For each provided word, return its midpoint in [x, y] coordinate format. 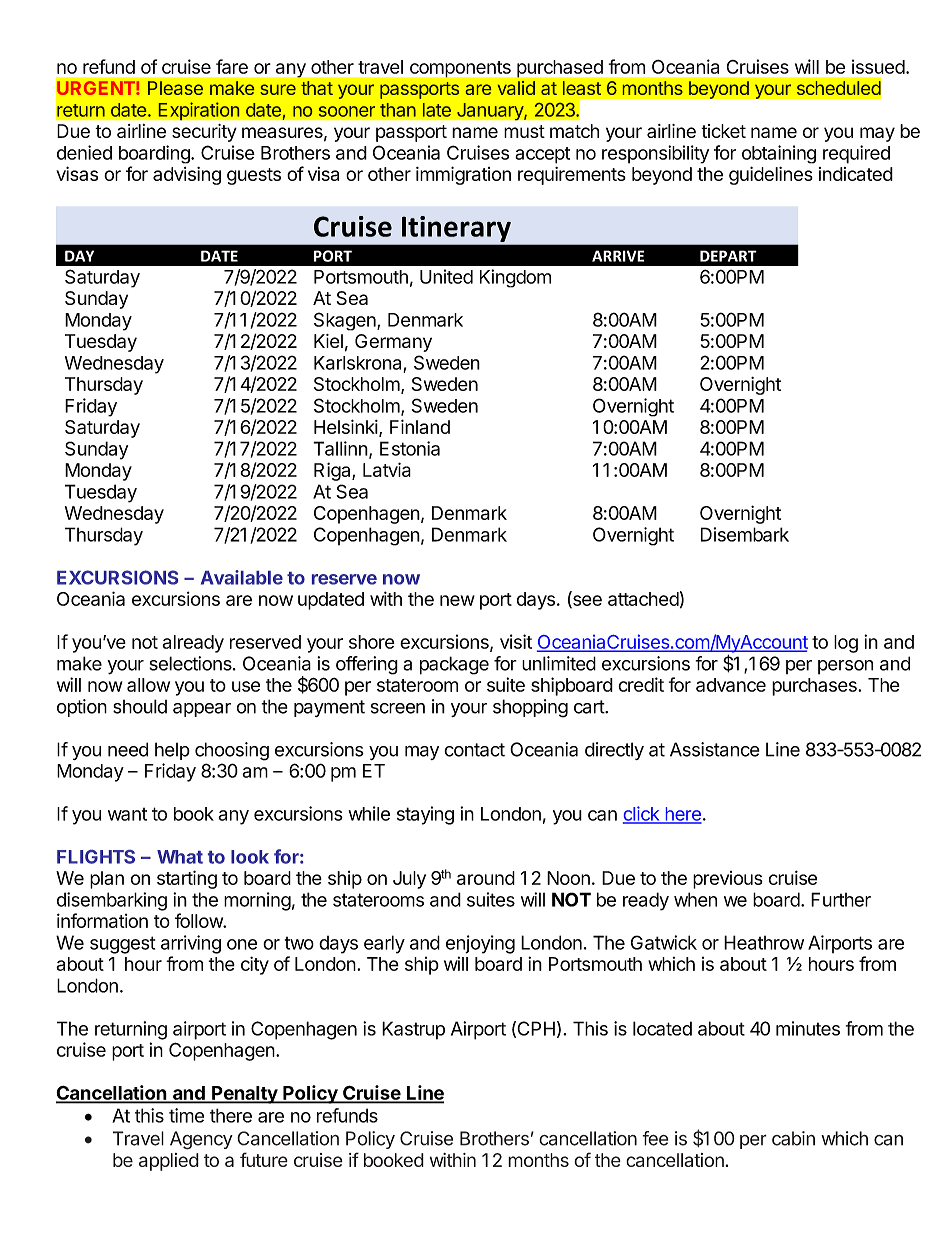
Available [242, 577]
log [846, 644]
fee [655, 1138]
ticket [723, 131]
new [457, 600]
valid [516, 88]
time [186, 1115]
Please [175, 88]
